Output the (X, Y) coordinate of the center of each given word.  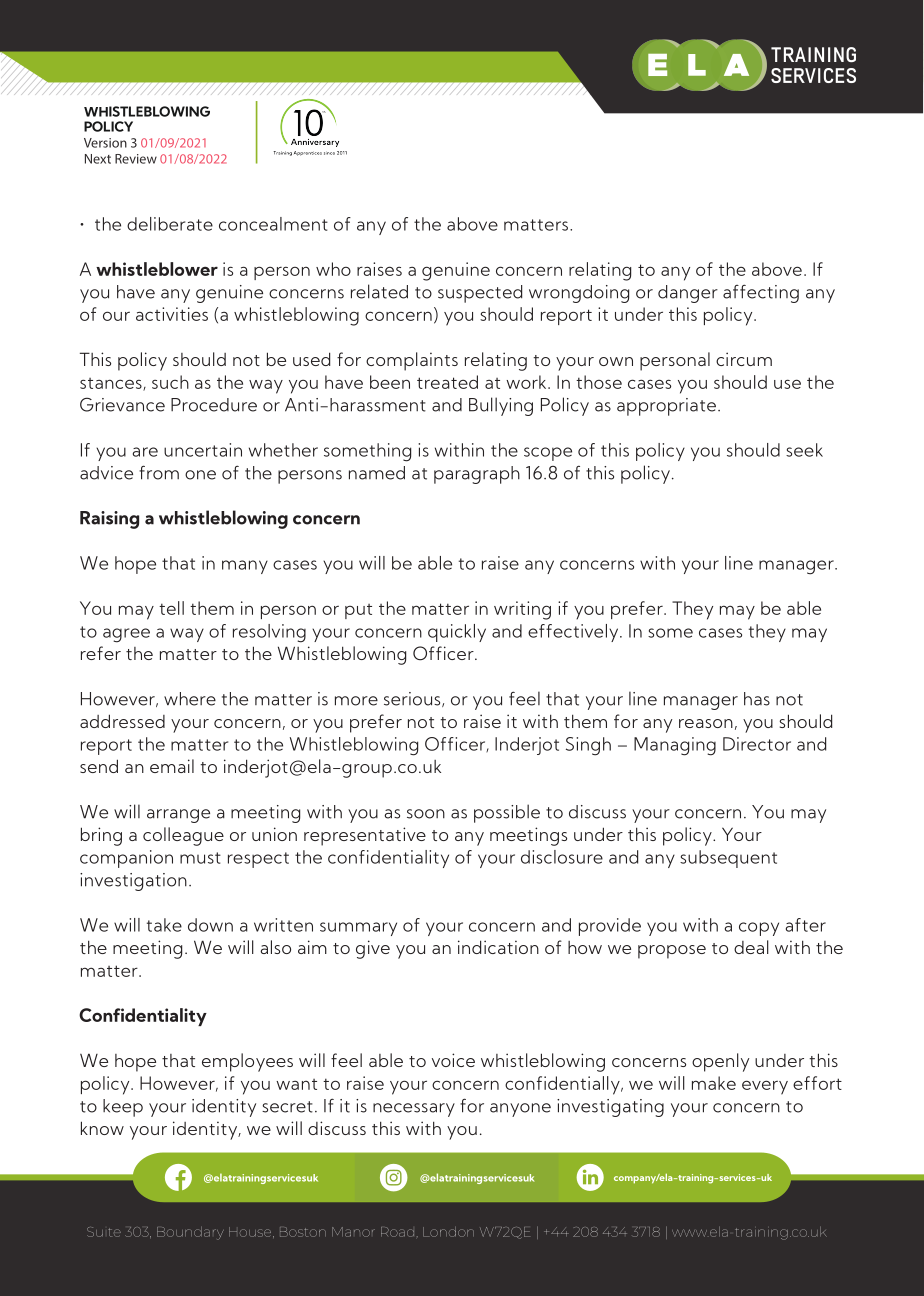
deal (751, 947)
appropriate (666, 407)
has (757, 699)
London (448, 1232)
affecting (761, 293)
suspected (480, 294)
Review (136, 159)
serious (413, 699)
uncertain (203, 450)
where (190, 699)
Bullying (501, 406)
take (164, 925)
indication (498, 947)
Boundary (190, 1233)
